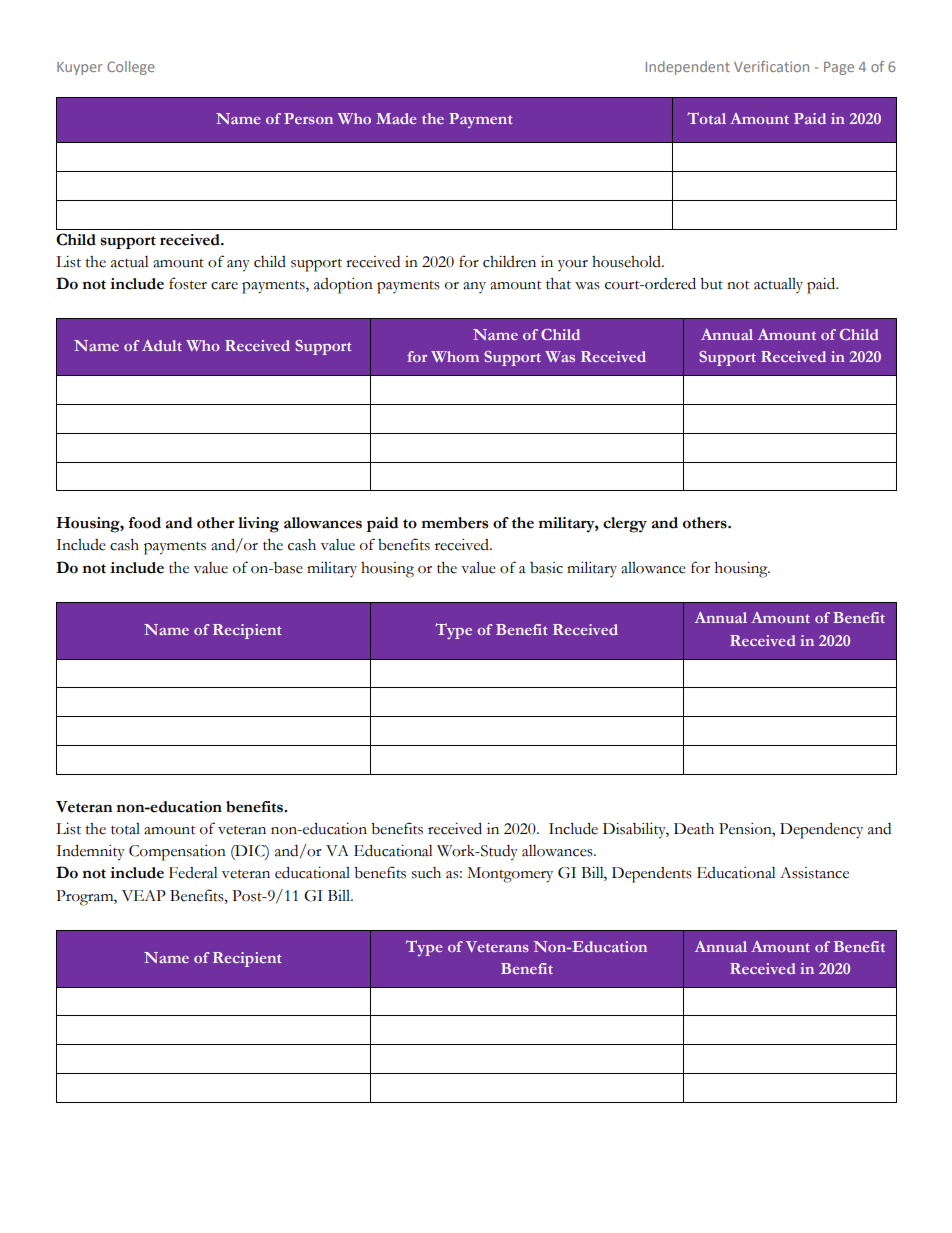 The width and height of the document is (952, 1233). I want to click on members, so click(454, 523).
